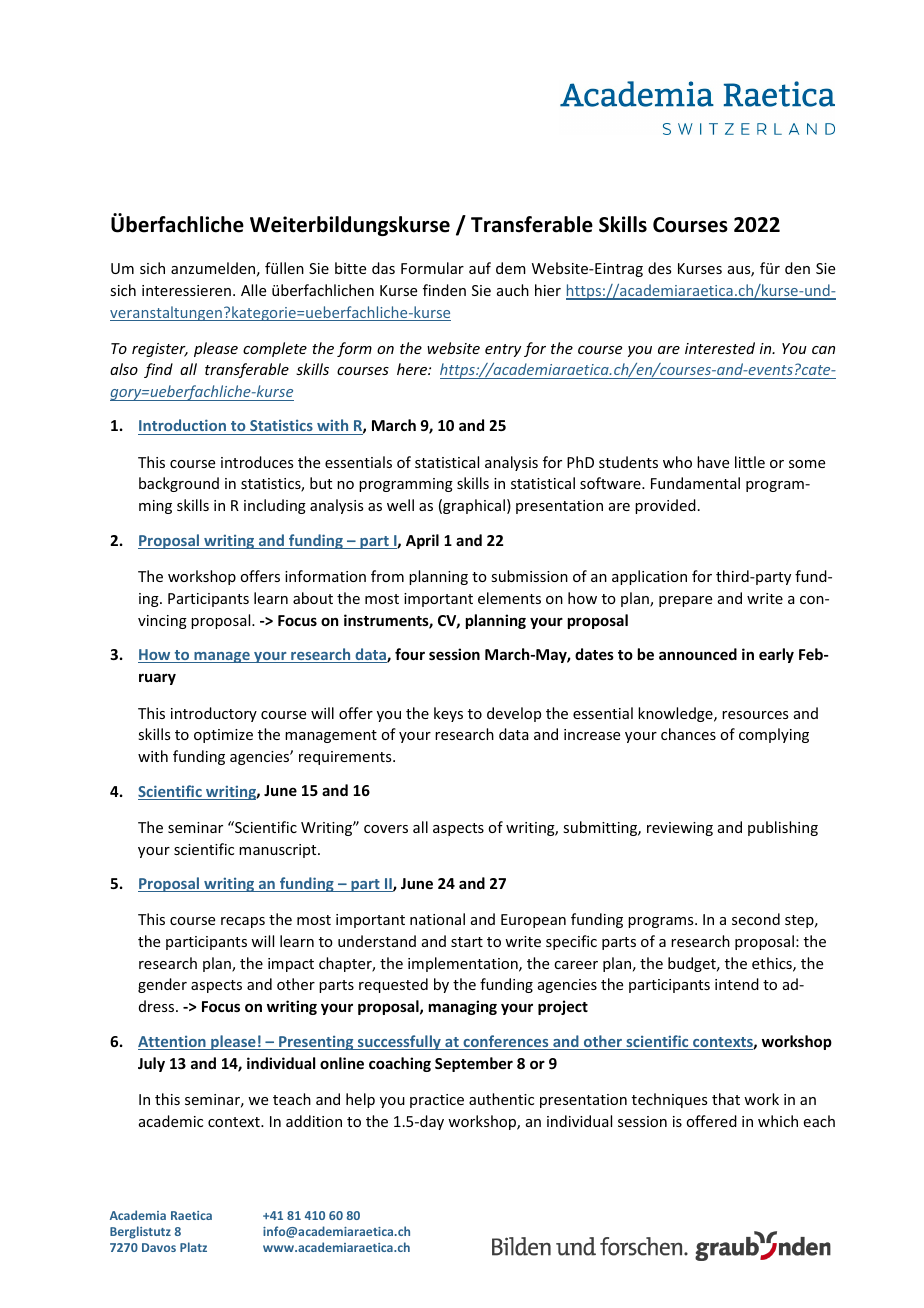 Image resolution: width=924 pixels, height=1308 pixels. What do you see at coordinates (513, 290) in the page?
I see `auch` at bounding box center [513, 290].
